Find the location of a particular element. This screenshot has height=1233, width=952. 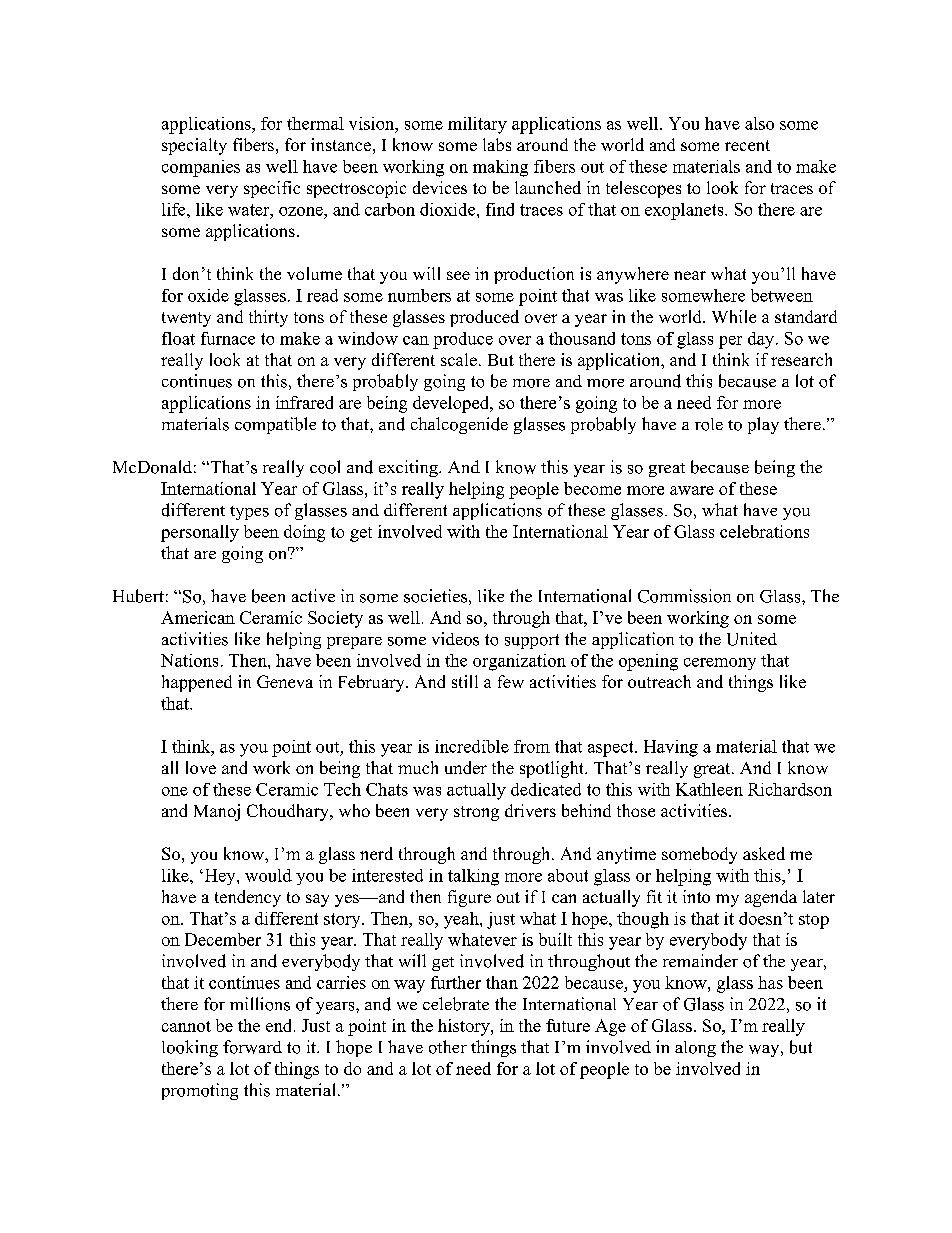

forward is located at coordinates (252, 1047).
